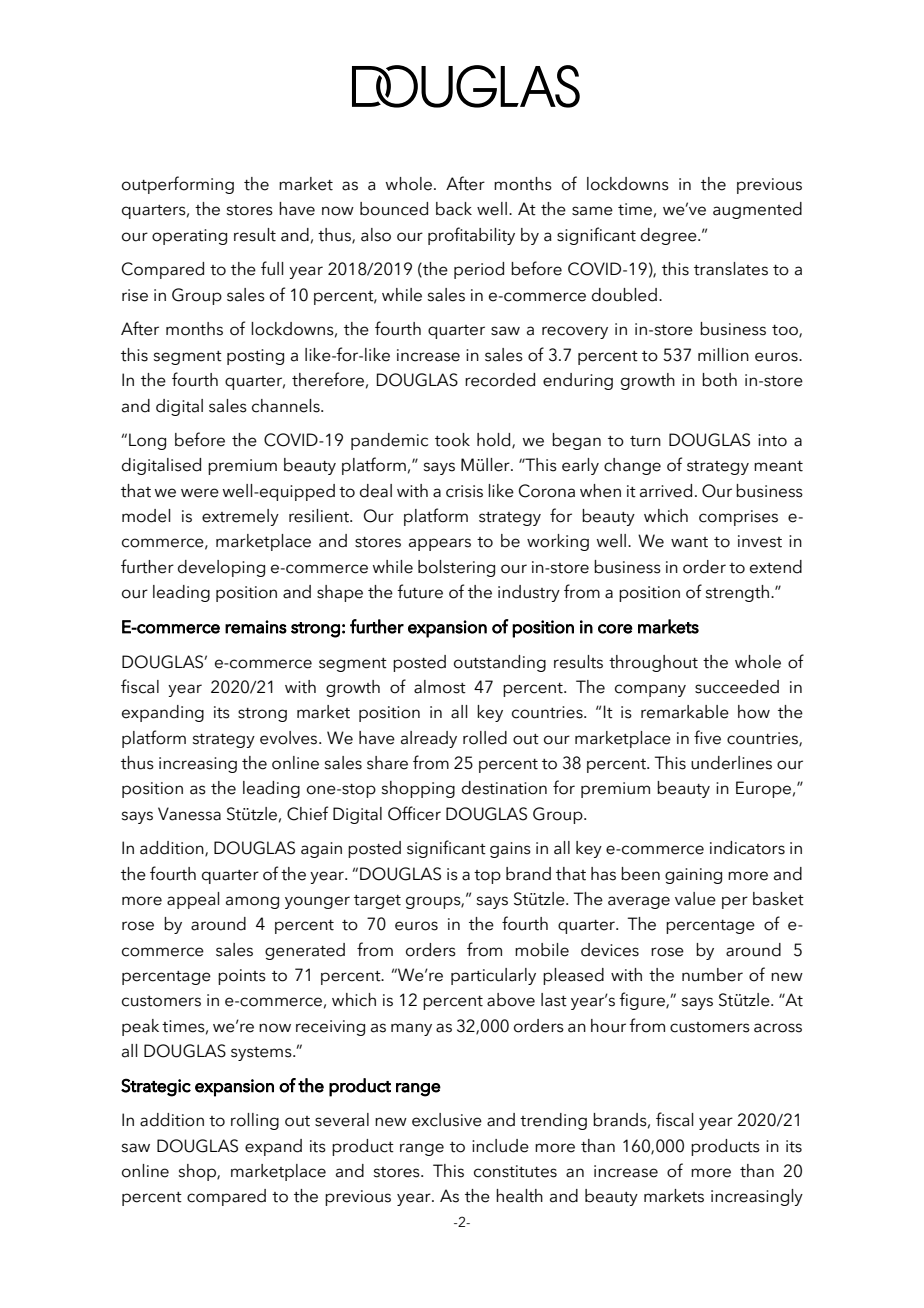 The height and width of the document is (1308, 924). I want to click on include, so click(500, 1146).
